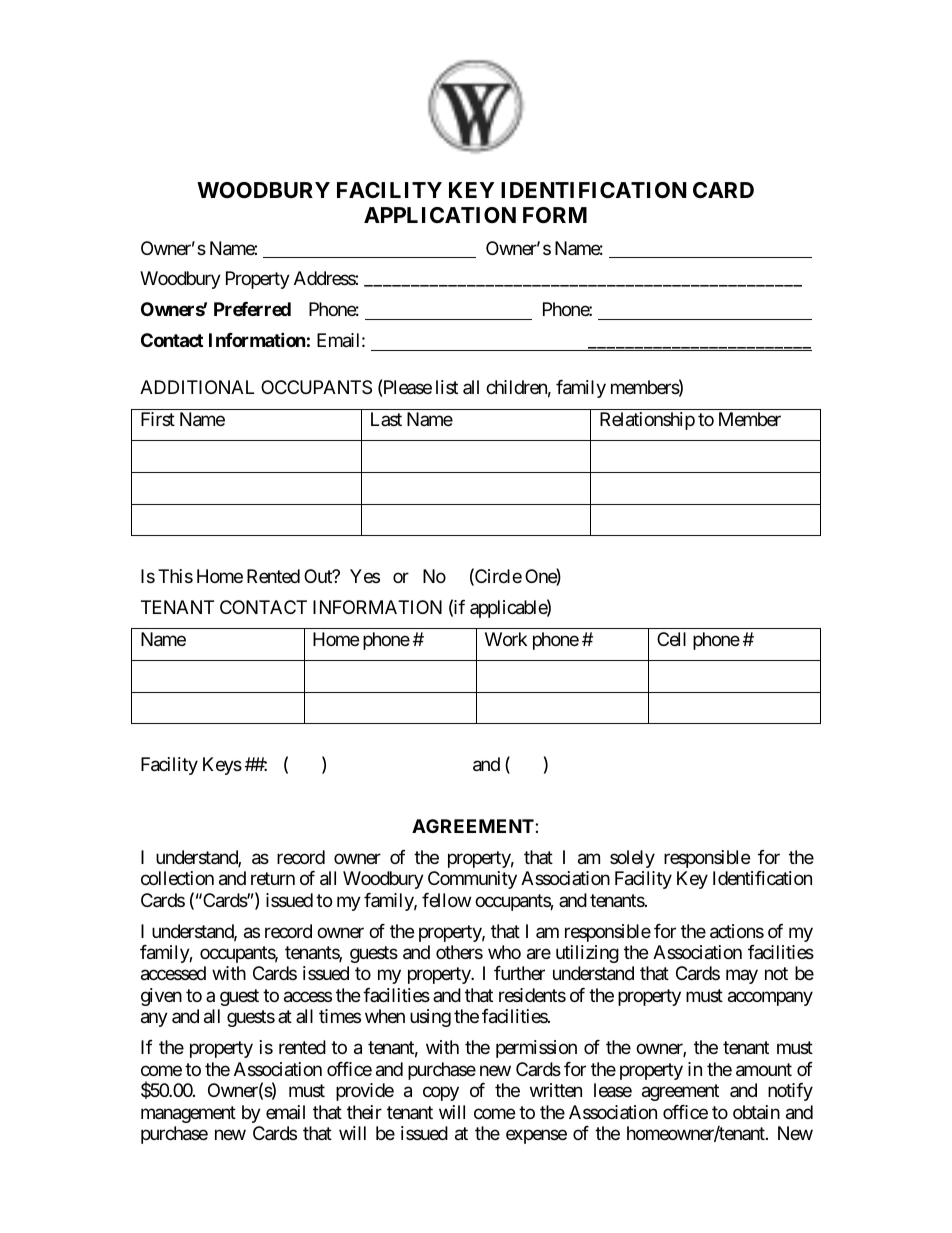 The image size is (952, 1233). Describe the element at coordinates (632, 859) in the document. I see `solely` at that location.
